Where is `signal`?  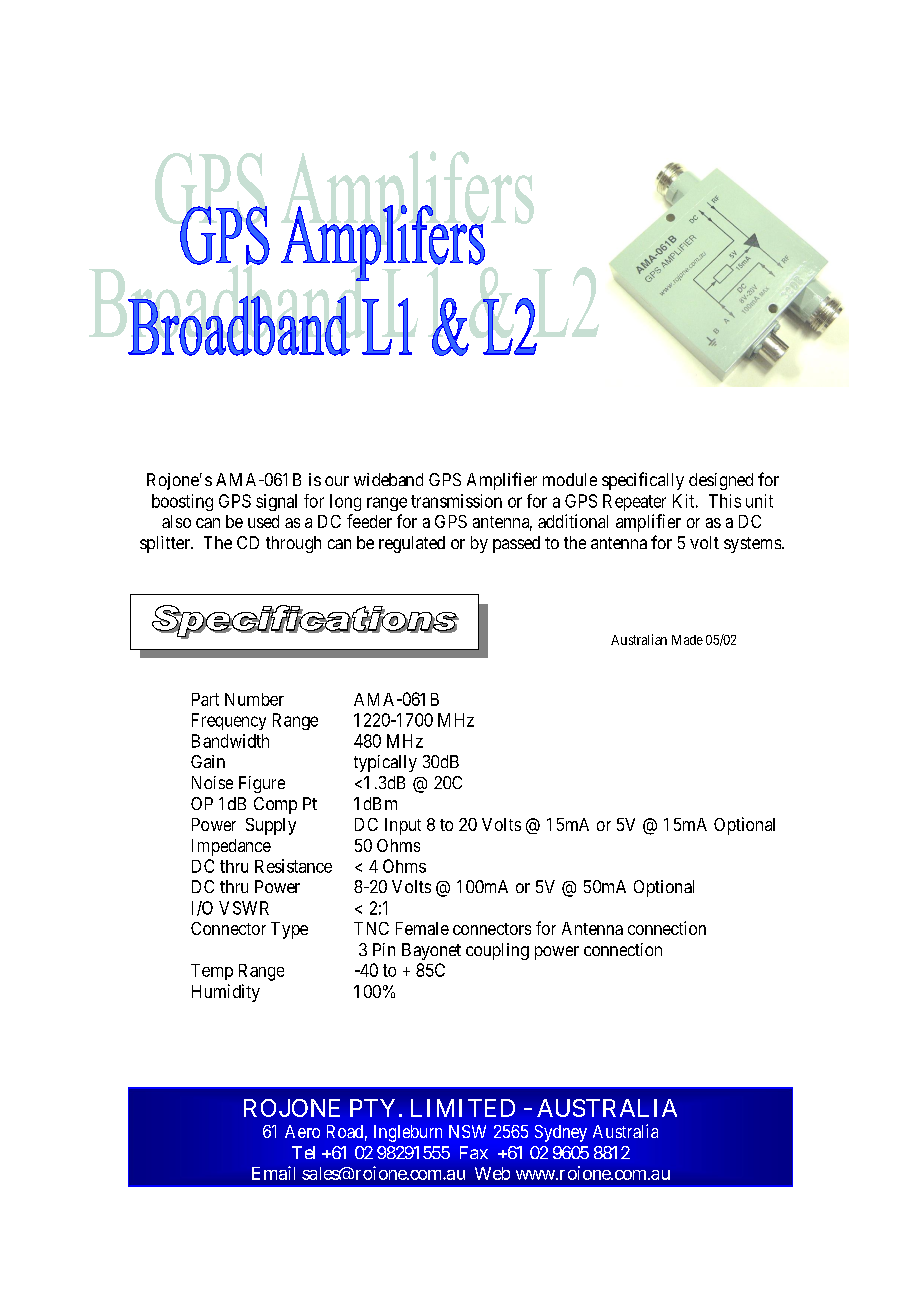 signal is located at coordinates (276, 502).
